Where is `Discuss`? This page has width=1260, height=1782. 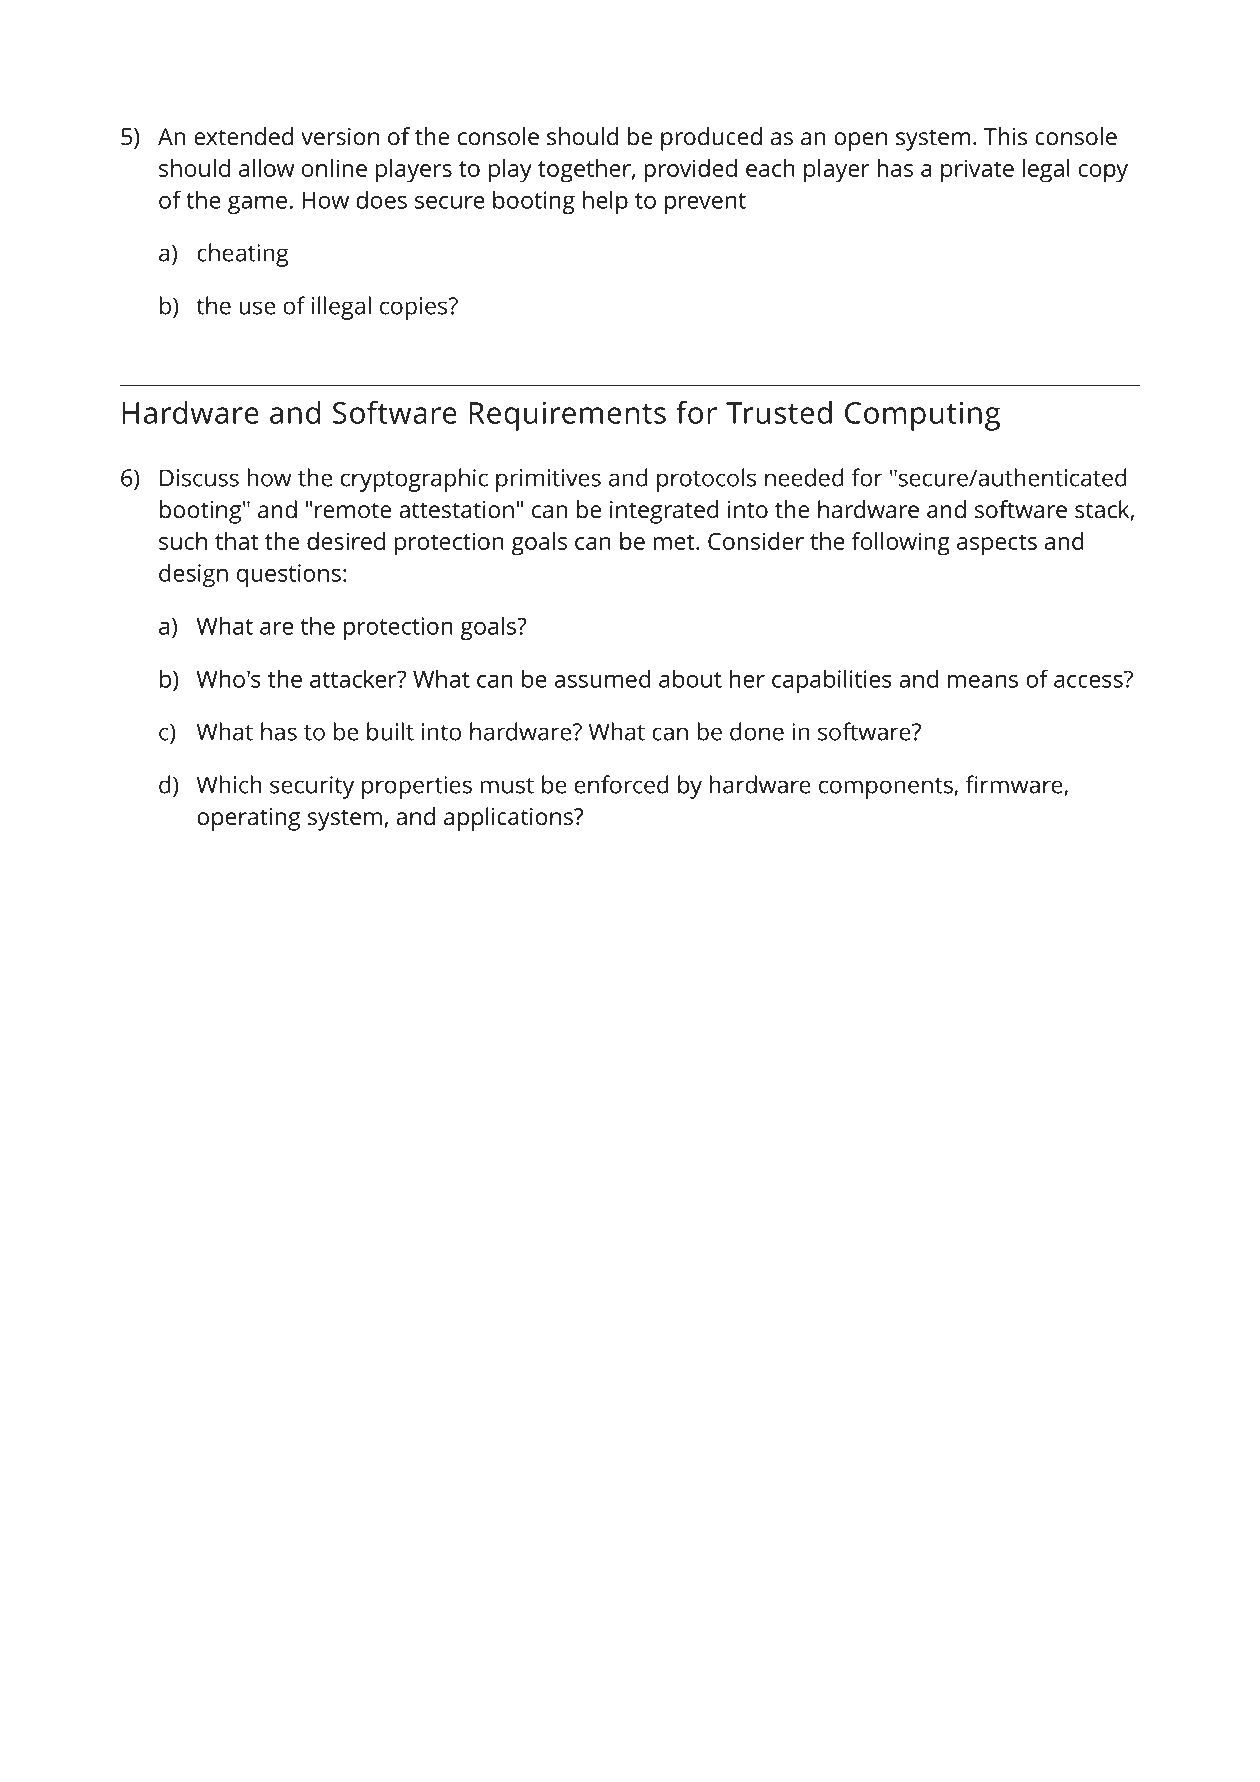
Discuss is located at coordinates (199, 478).
